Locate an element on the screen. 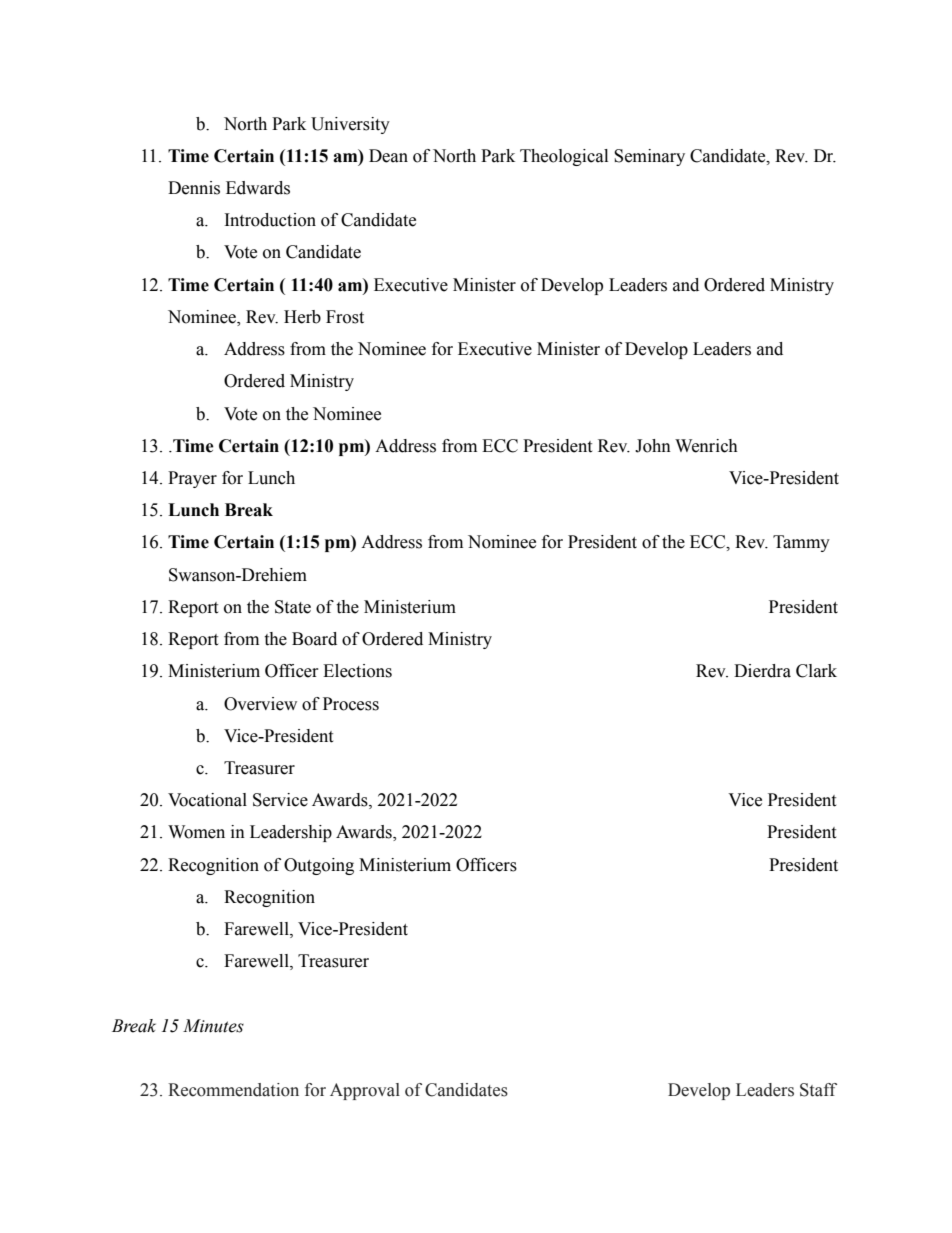  Elections is located at coordinates (357, 671).
